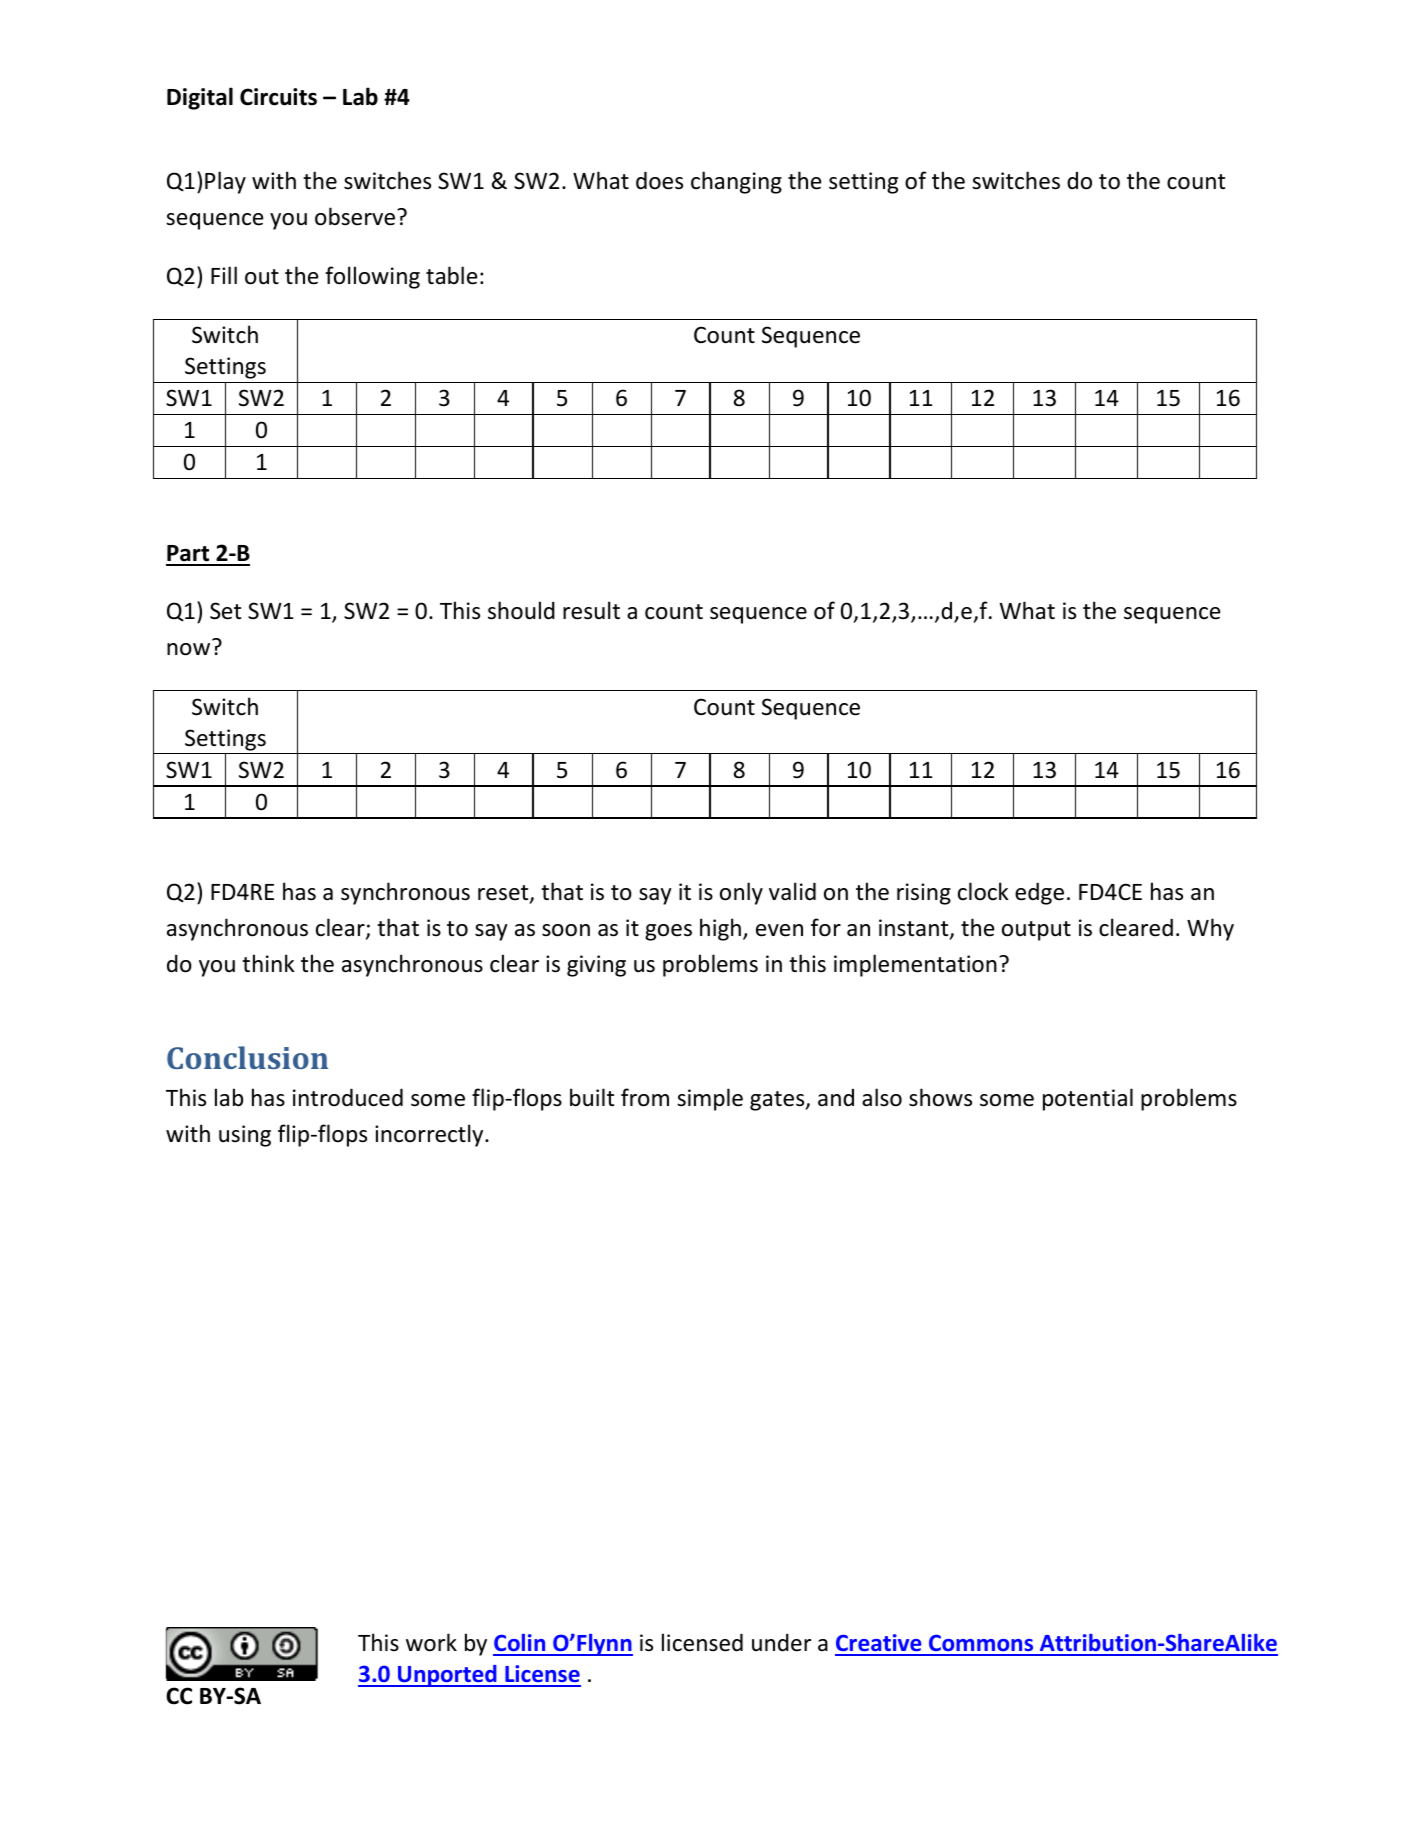 The height and width of the page is (1824, 1410). I want to click on potential, so click(1088, 1099).
